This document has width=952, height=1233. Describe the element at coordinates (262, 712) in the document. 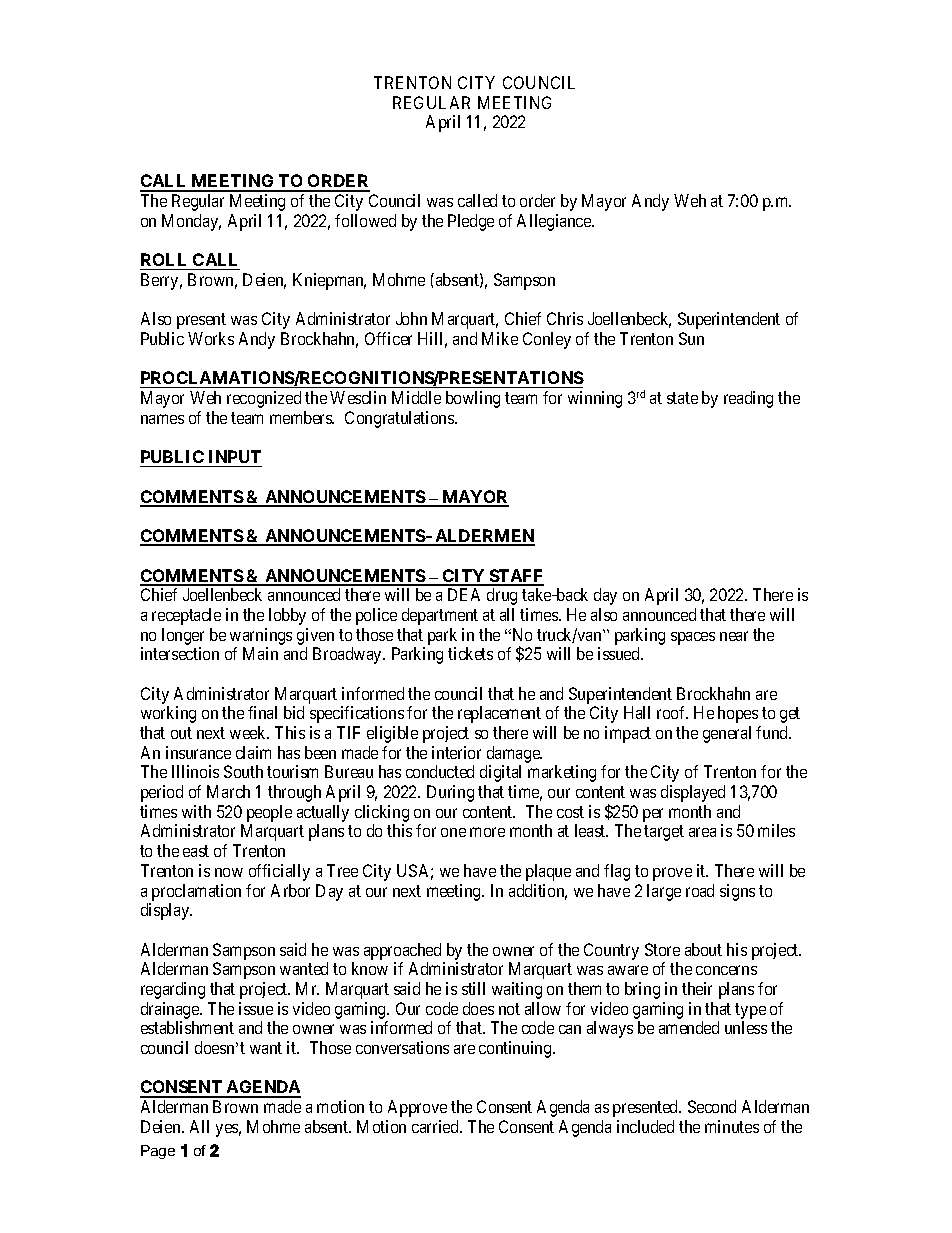

I see `final` at that location.
